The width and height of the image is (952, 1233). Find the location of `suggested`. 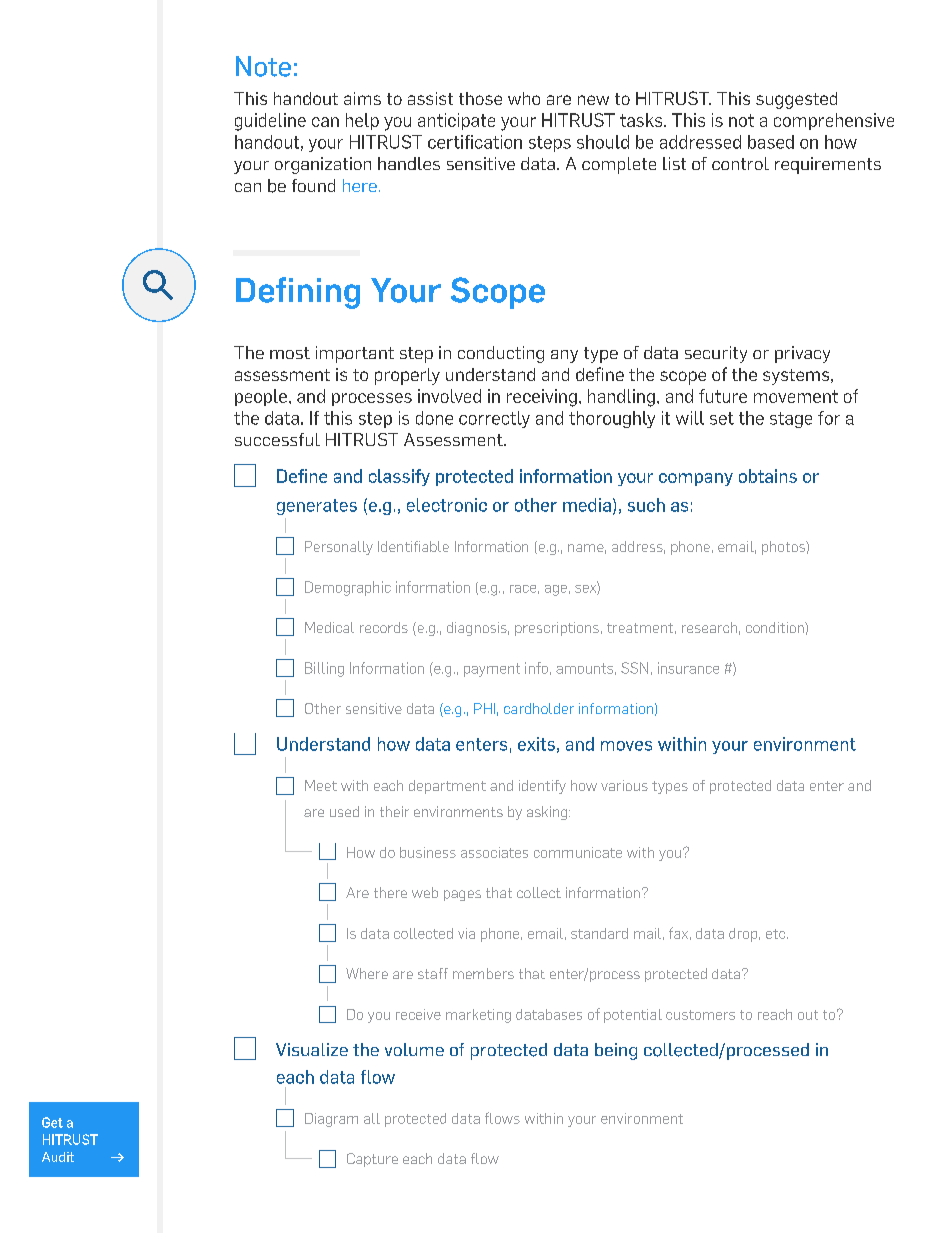

suggested is located at coordinates (796, 100).
